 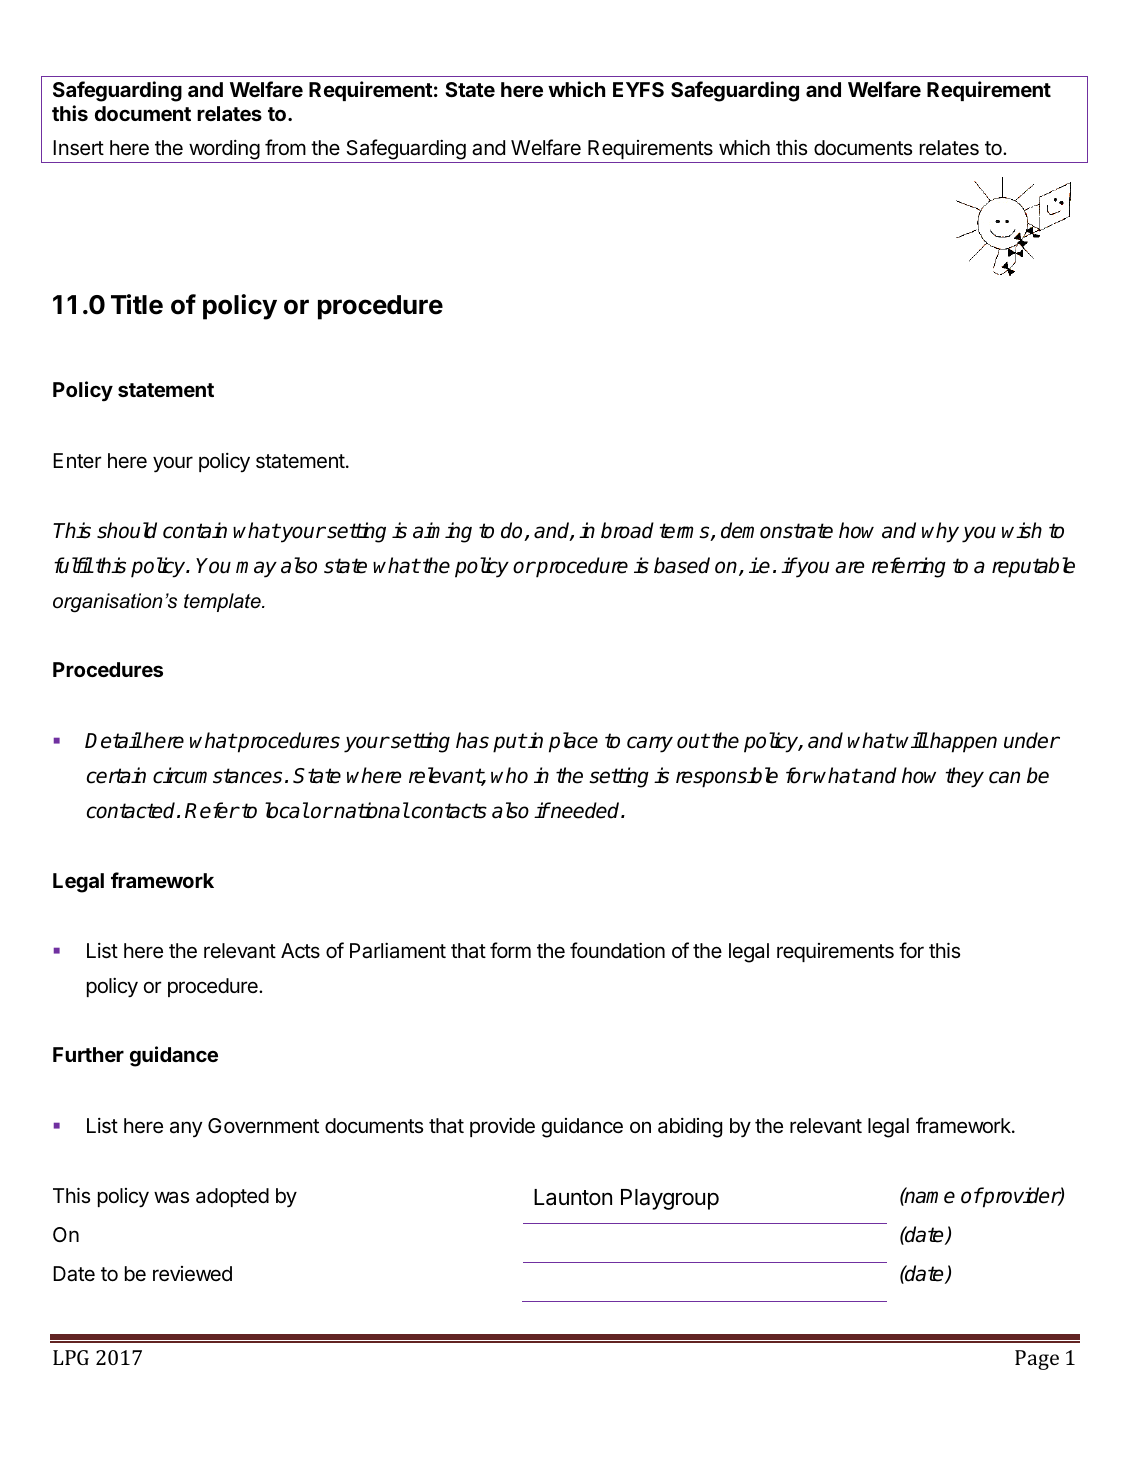 What do you see at coordinates (88, 1054) in the screenshot?
I see `Further` at bounding box center [88, 1054].
